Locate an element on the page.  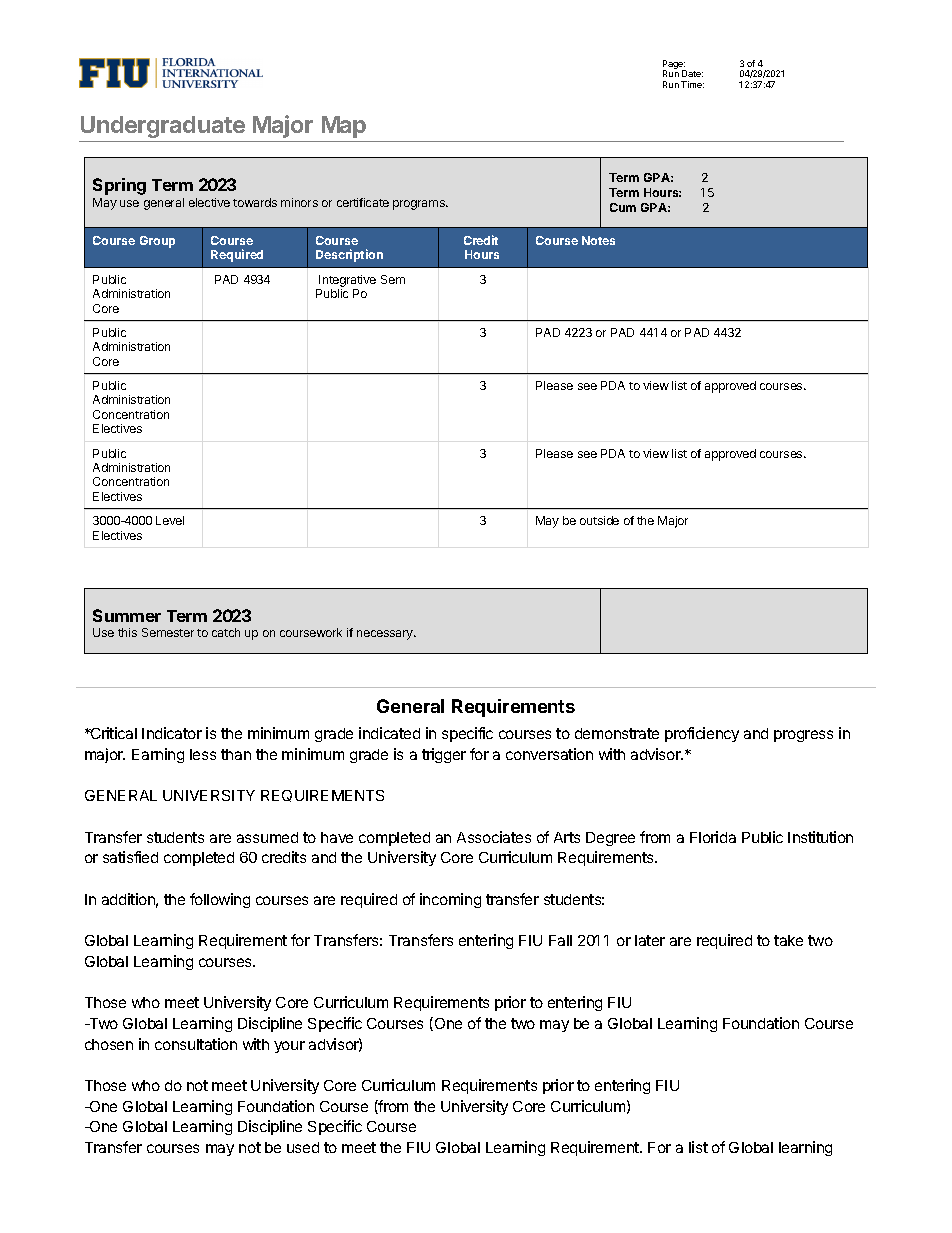
Map is located at coordinates (344, 127).
